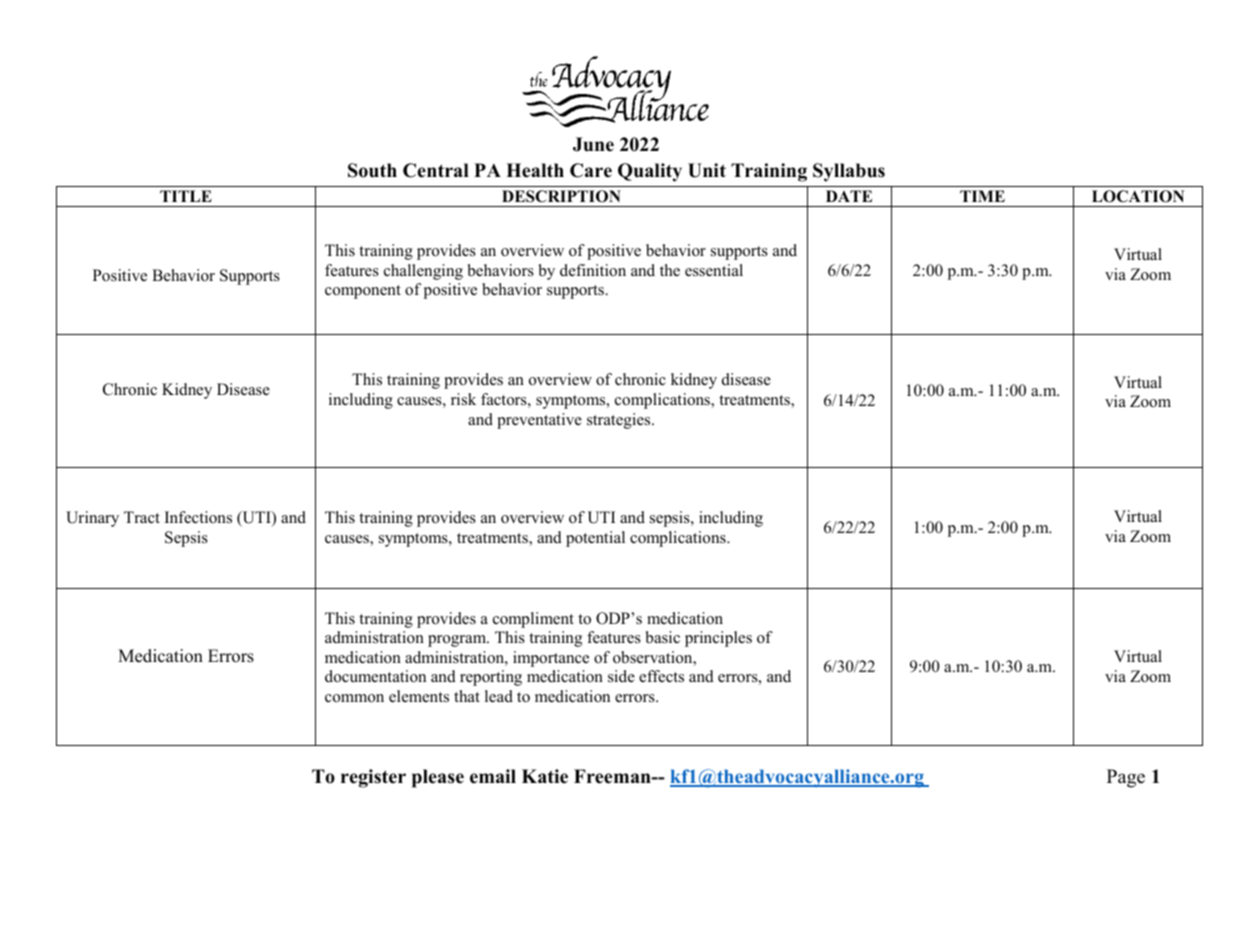 The width and height of the page is (1233, 952). I want to click on TITLE, so click(186, 196).
